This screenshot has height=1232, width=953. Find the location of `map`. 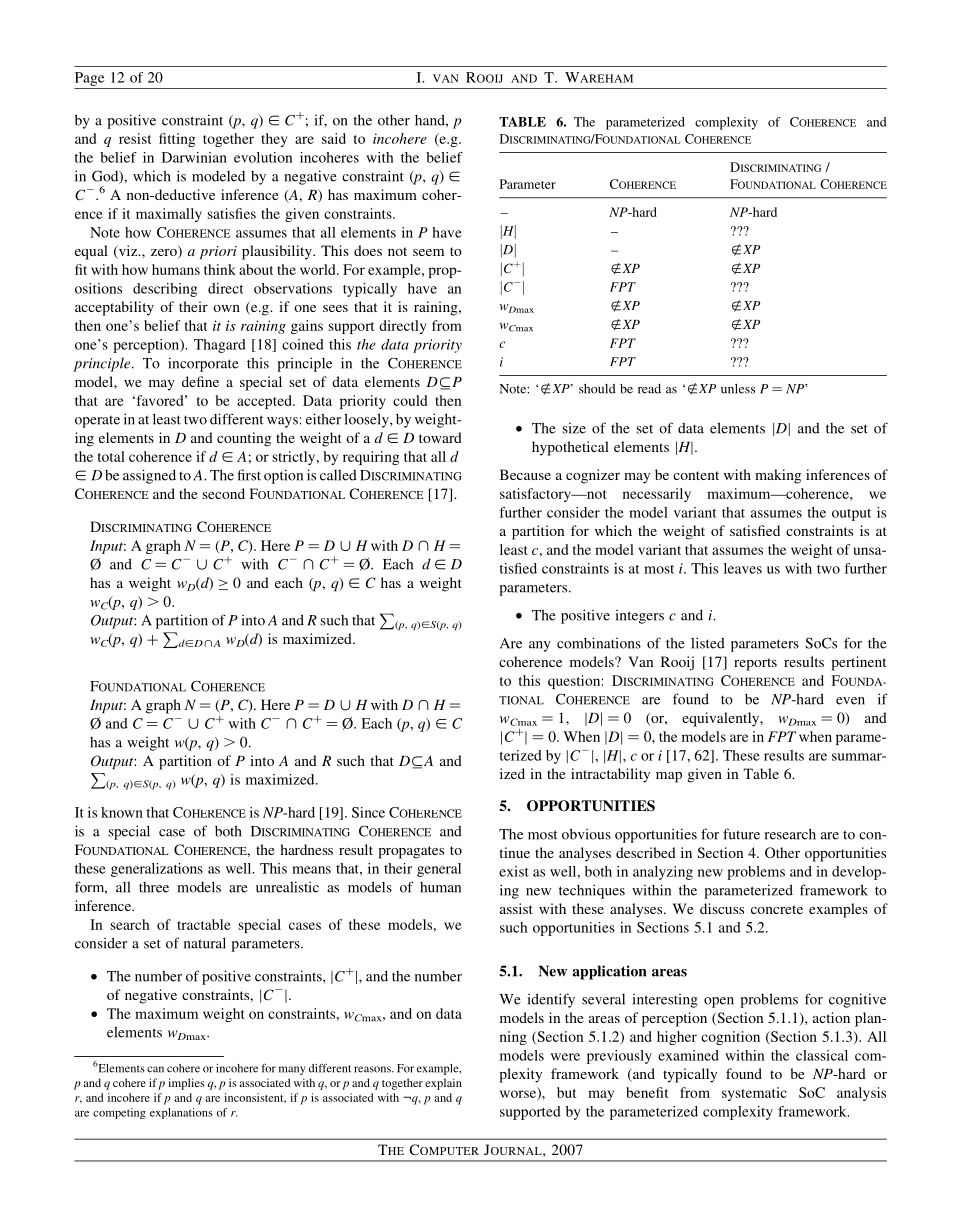

map is located at coordinates (669, 777).
